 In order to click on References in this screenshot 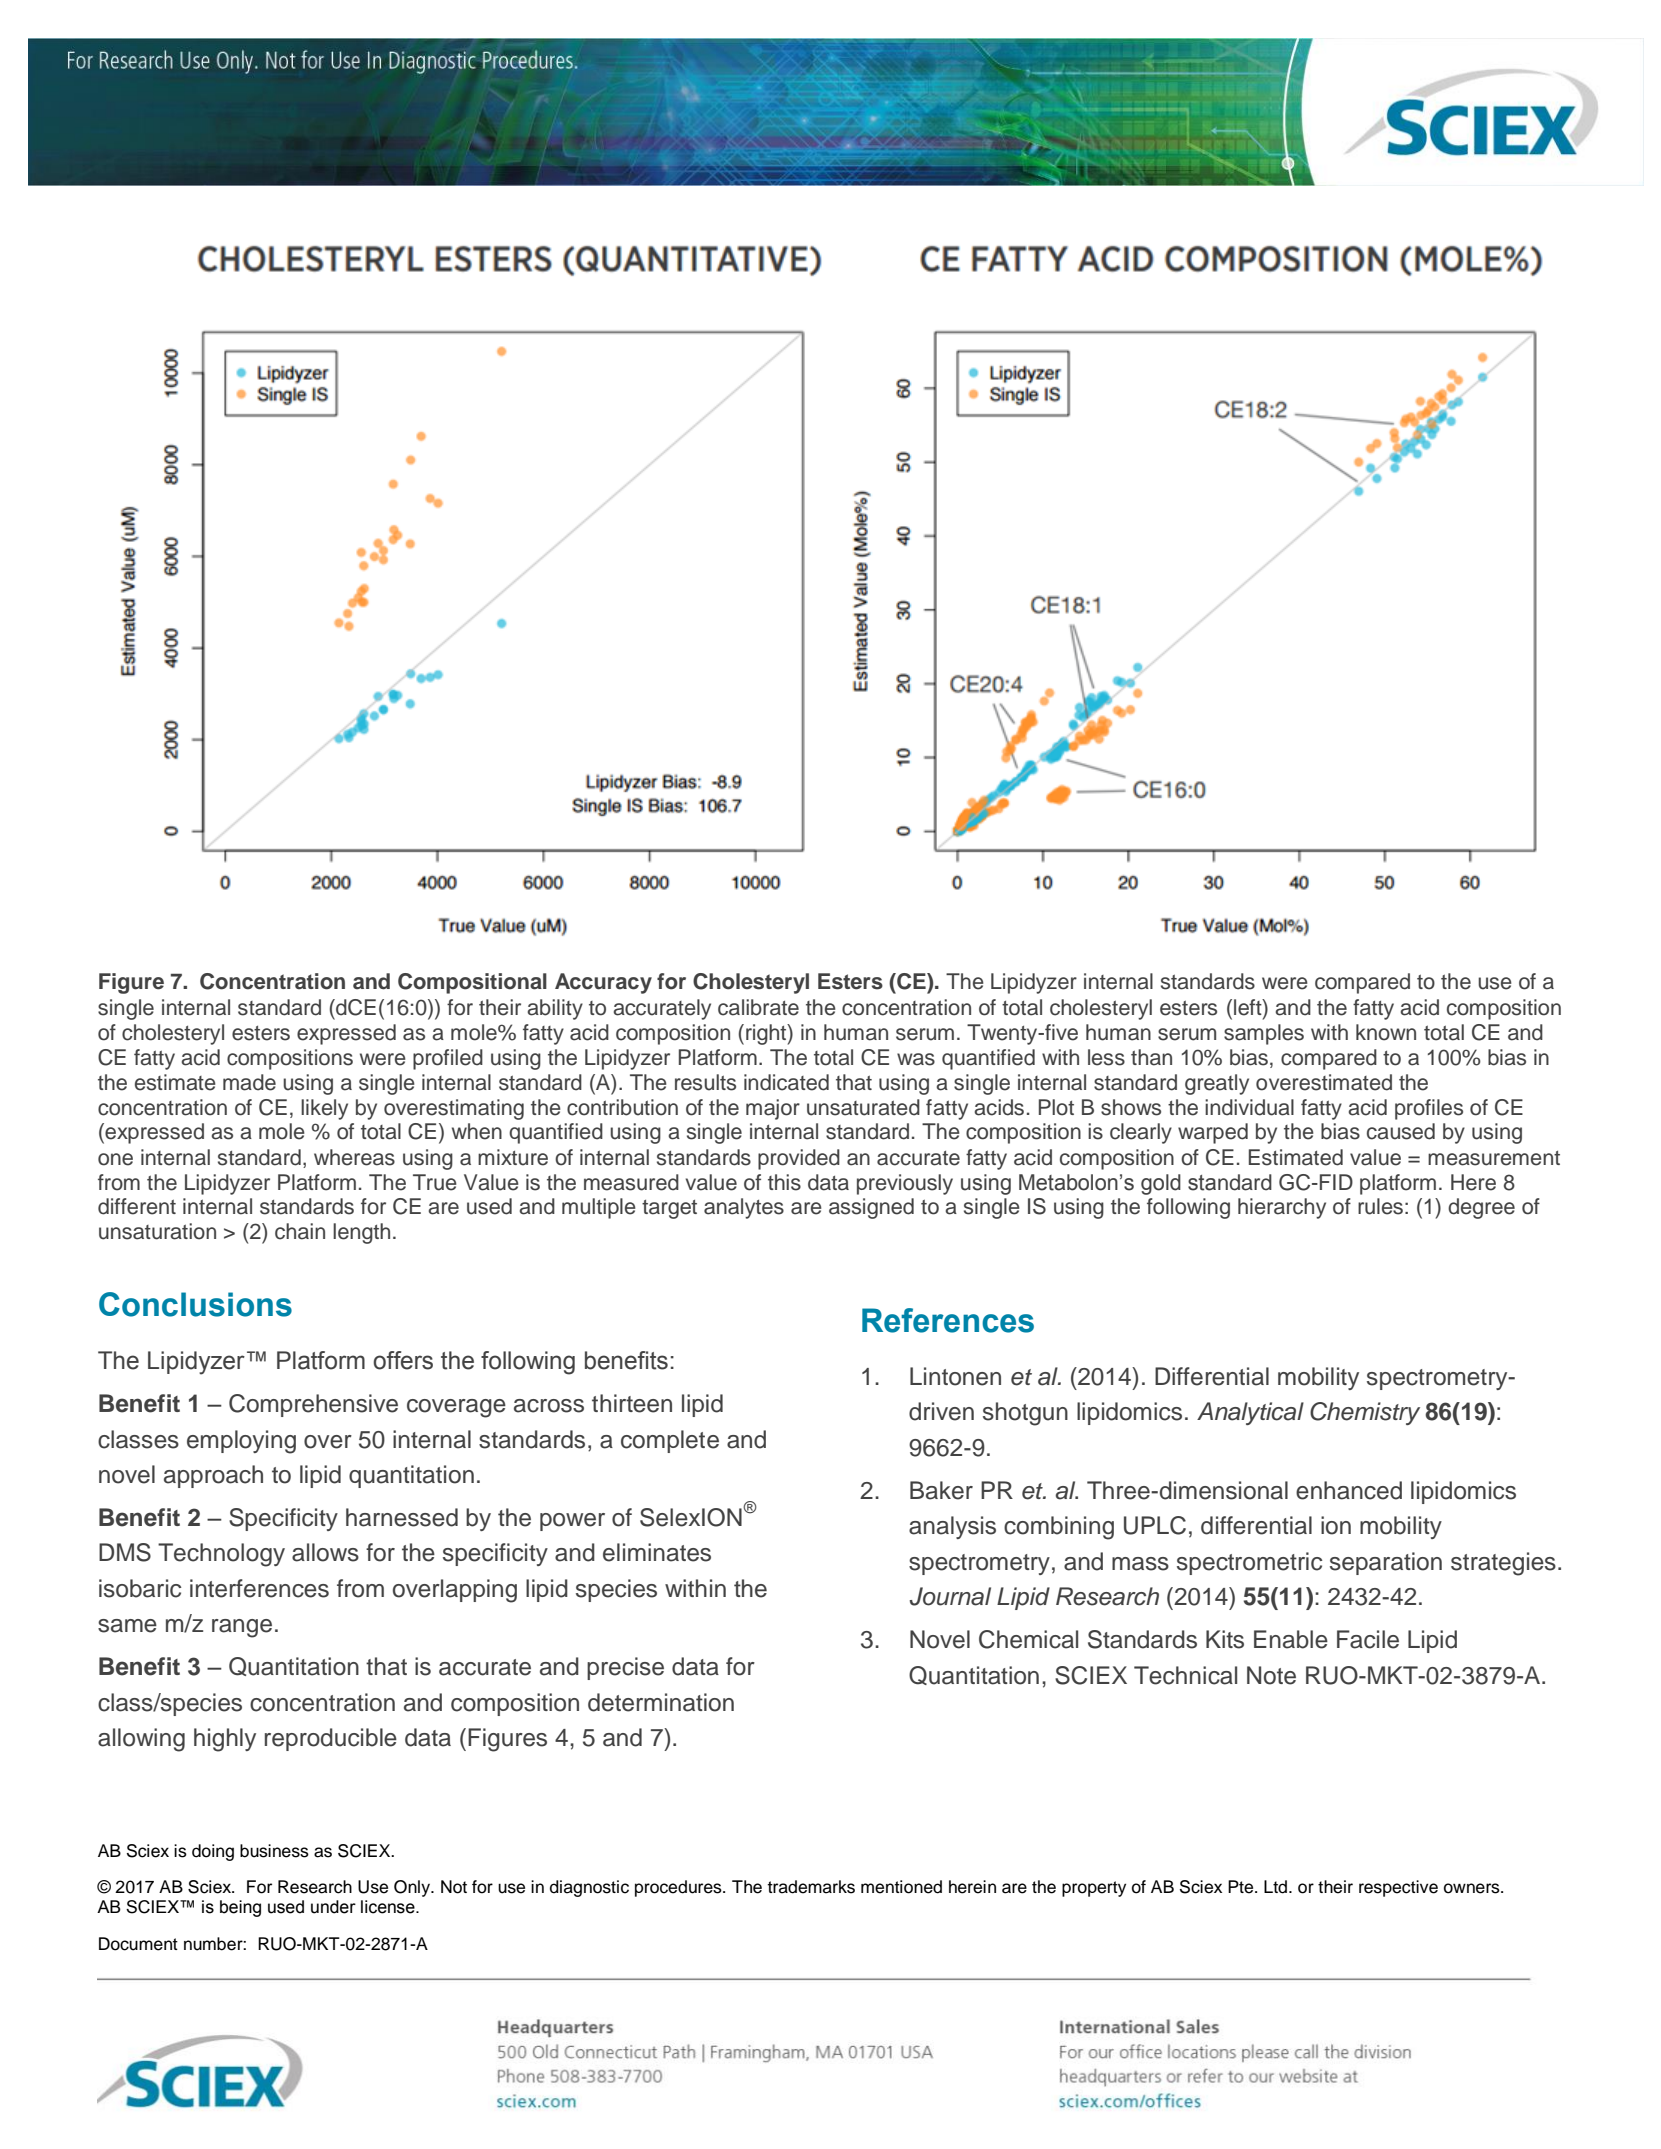, I will do `click(948, 1320)`.
